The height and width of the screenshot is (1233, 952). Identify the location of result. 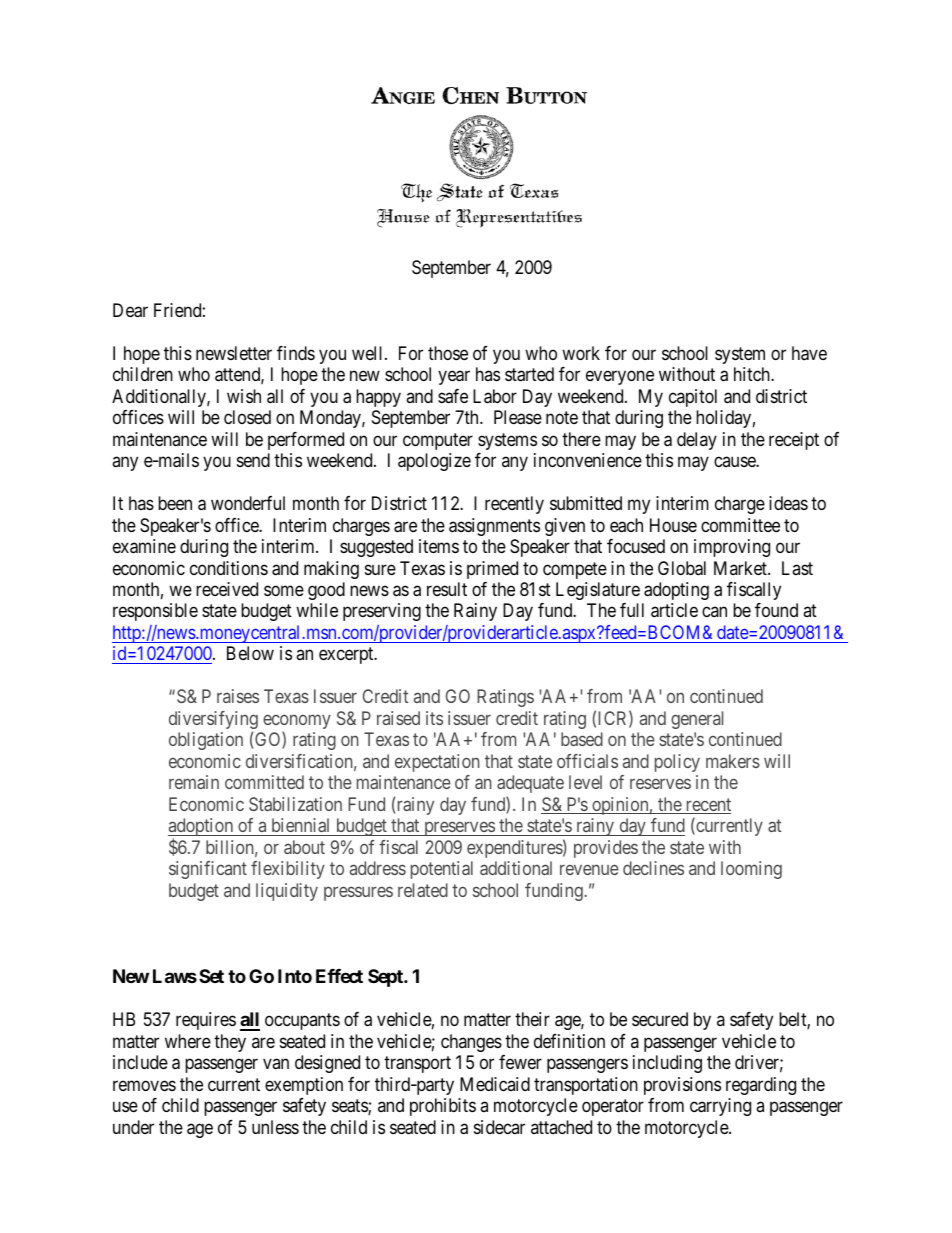
(447, 589).
